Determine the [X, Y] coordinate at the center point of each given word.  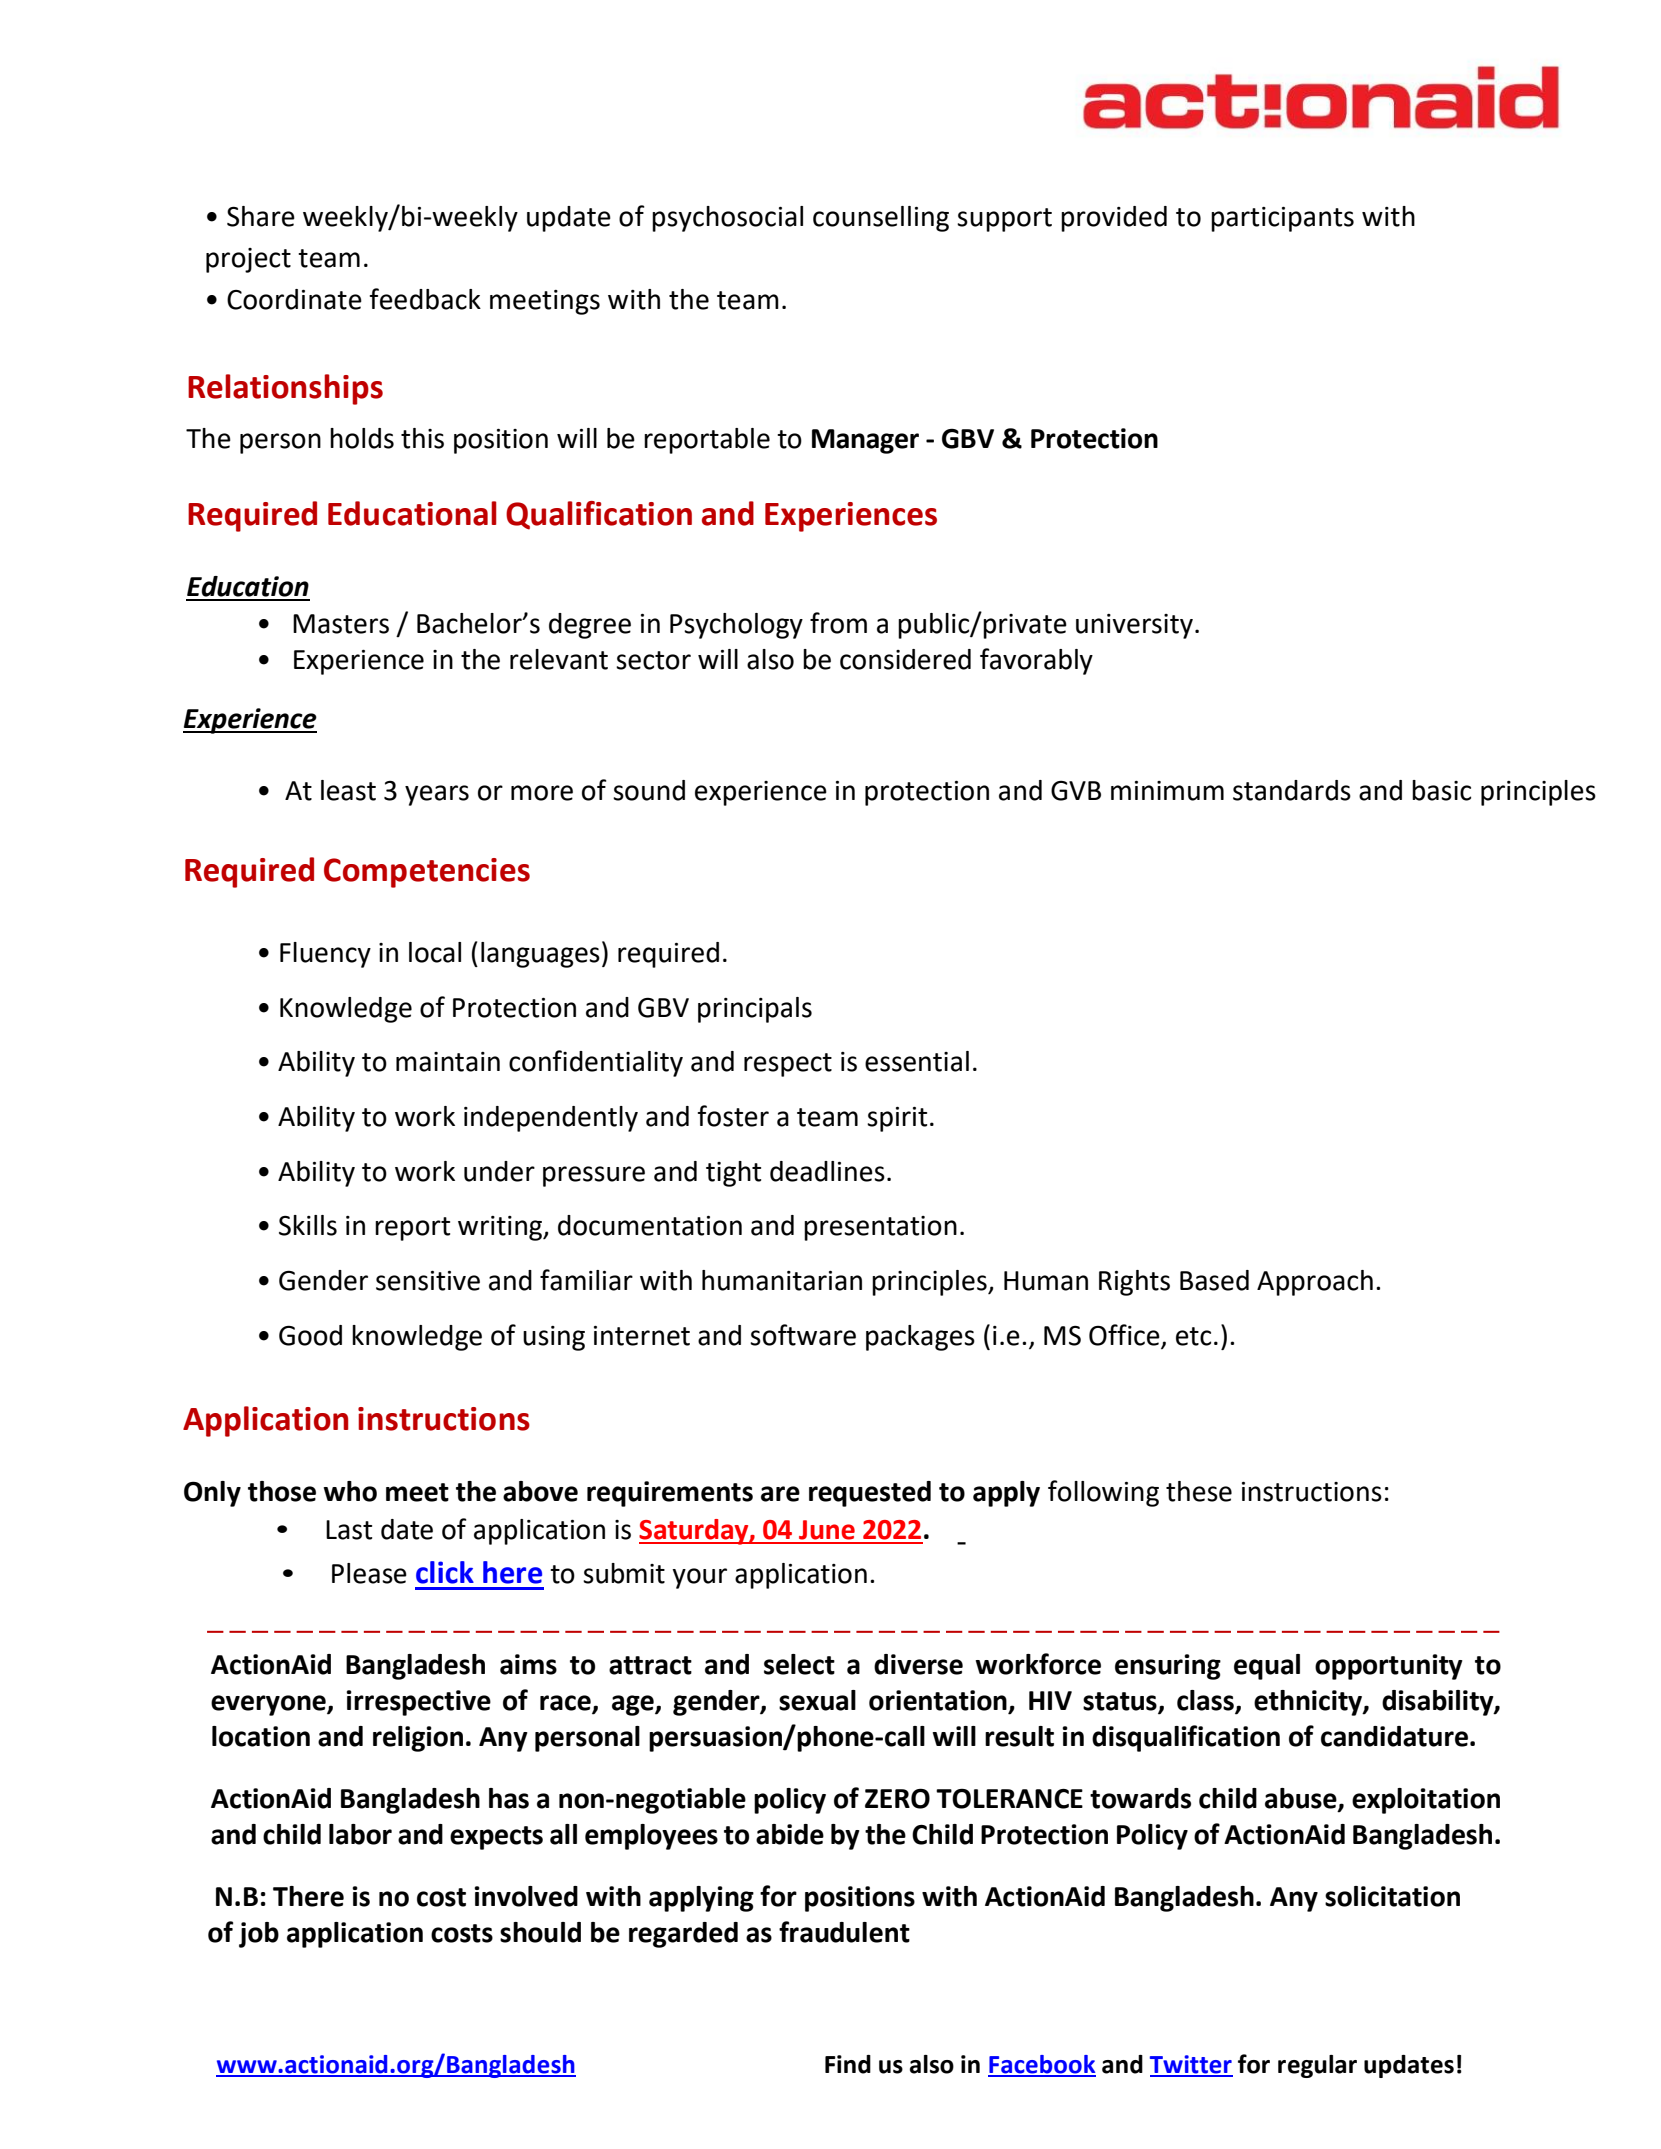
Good [310, 1335]
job [259, 1935]
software [803, 1335]
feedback [425, 299]
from [838, 623]
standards [1292, 790]
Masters [341, 624]
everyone [269, 1705]
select [799, 1664]
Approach [1315, 1283]
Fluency [325, 955]
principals [755, 1010]
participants [1282, 219]
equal [1267, 1667]
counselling [881, 219]
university [1134, 626]
